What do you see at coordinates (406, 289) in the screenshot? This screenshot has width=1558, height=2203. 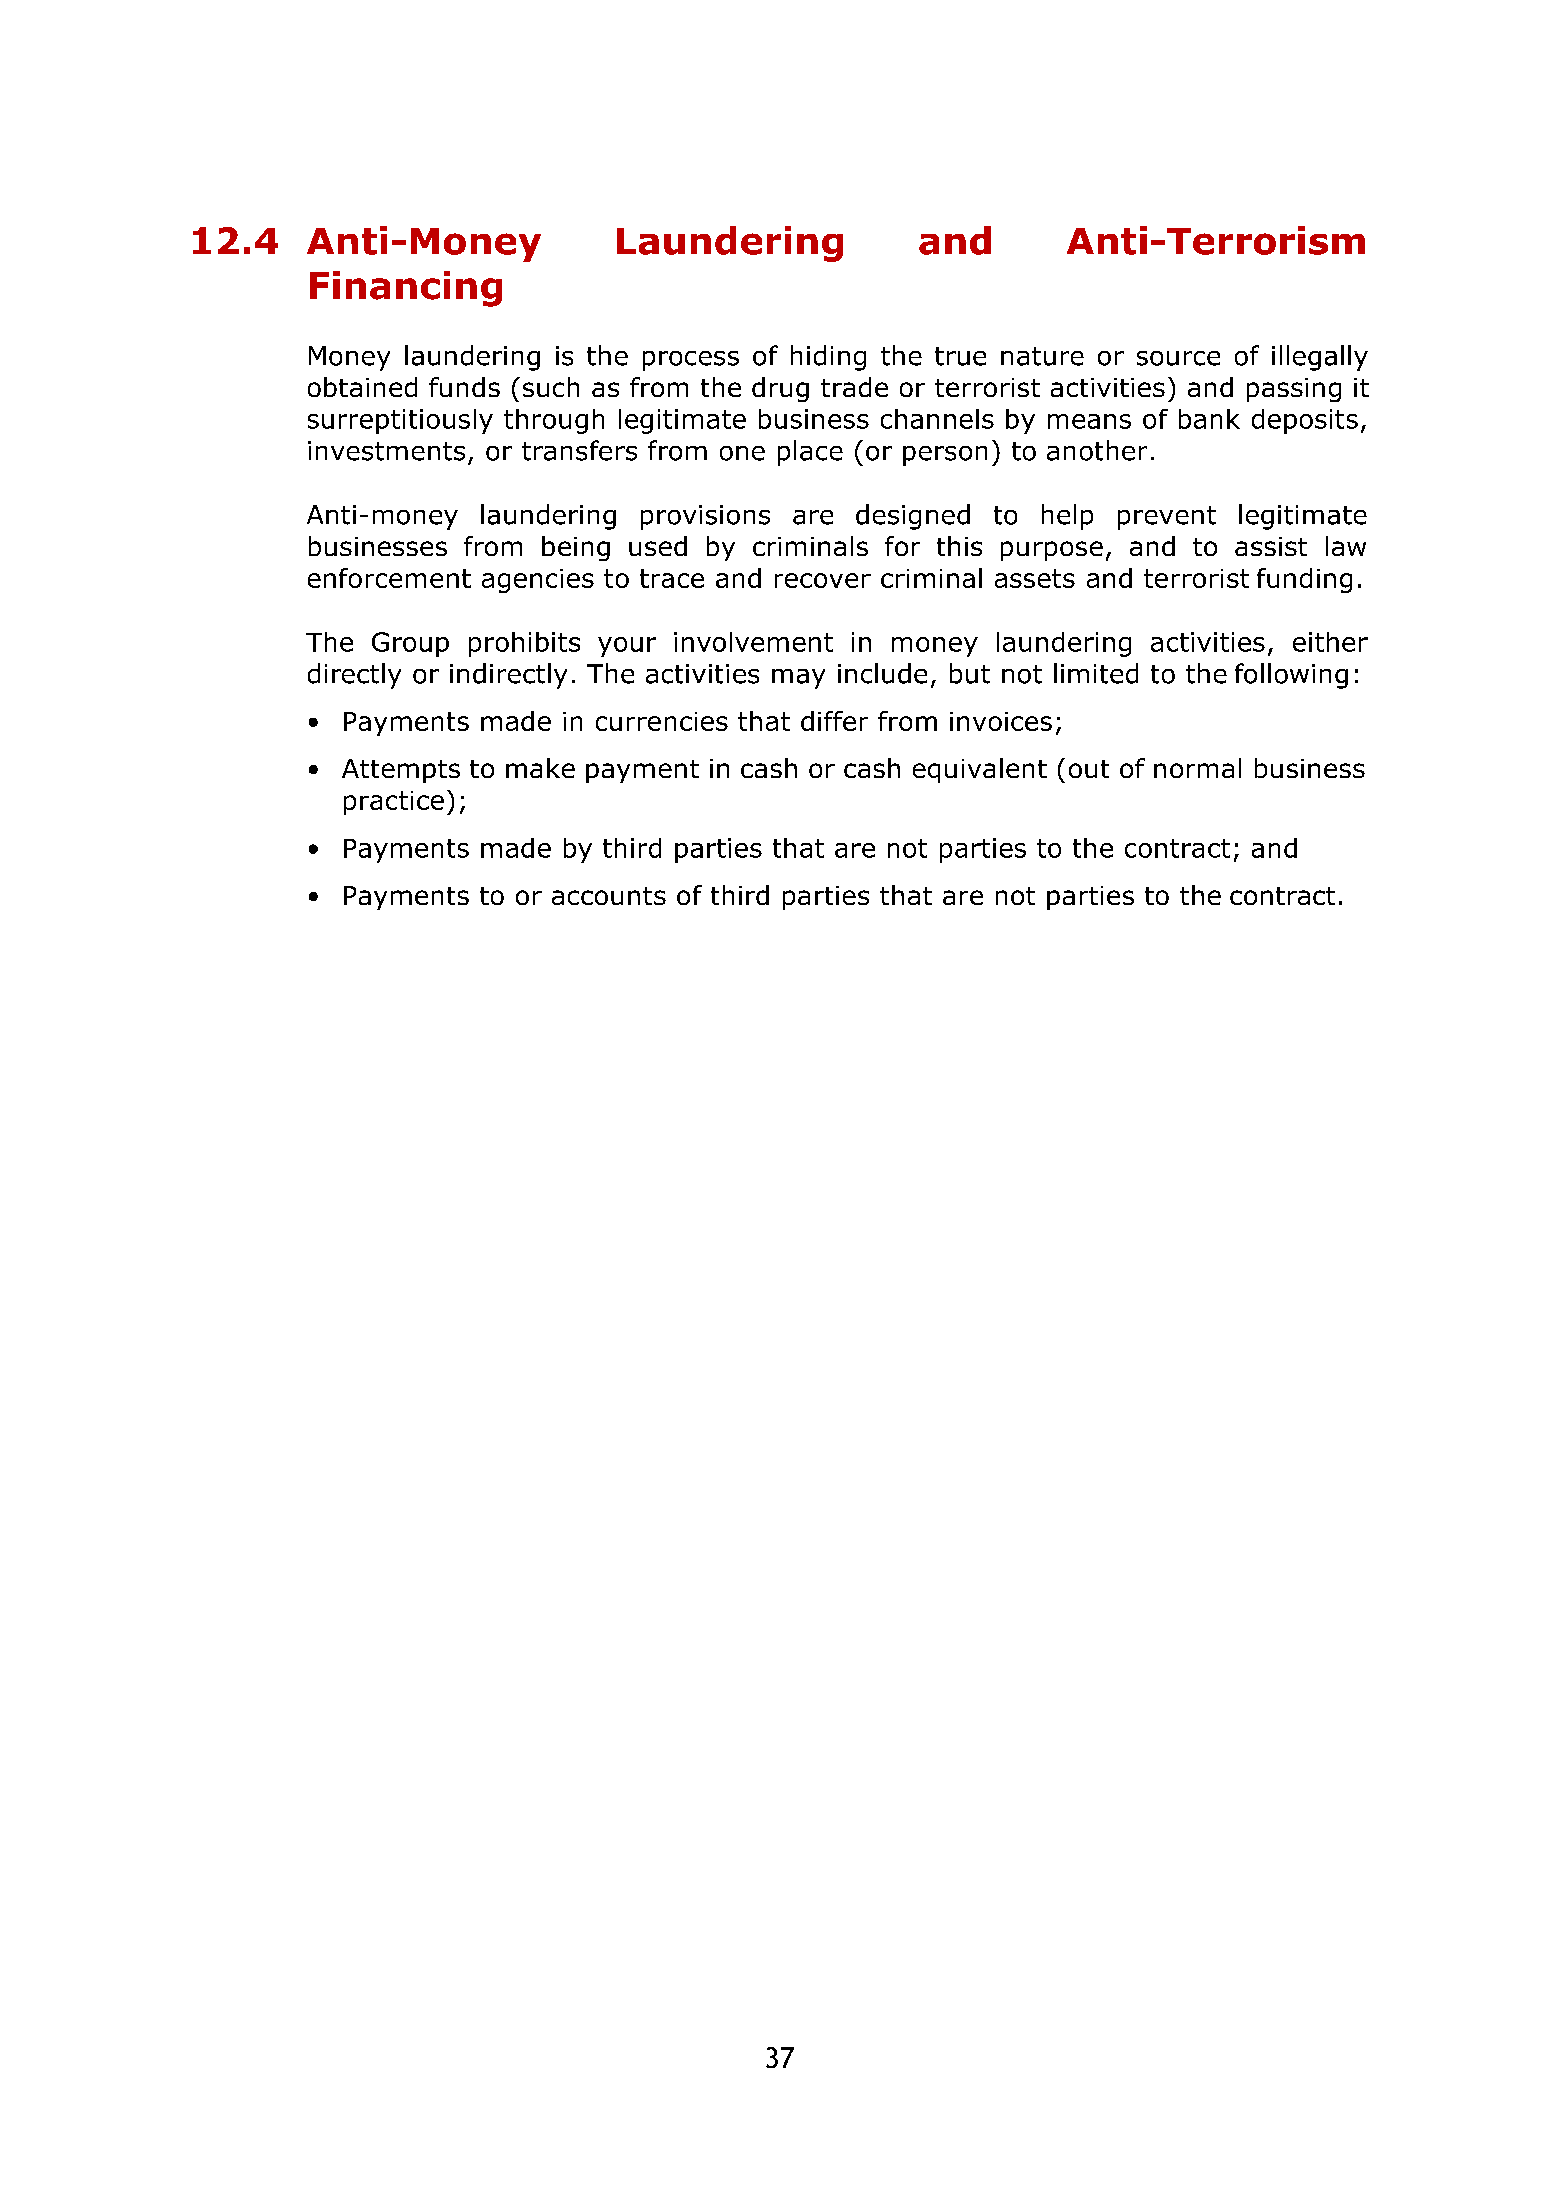 I see `Financing` at bounding box center [406, 289].
